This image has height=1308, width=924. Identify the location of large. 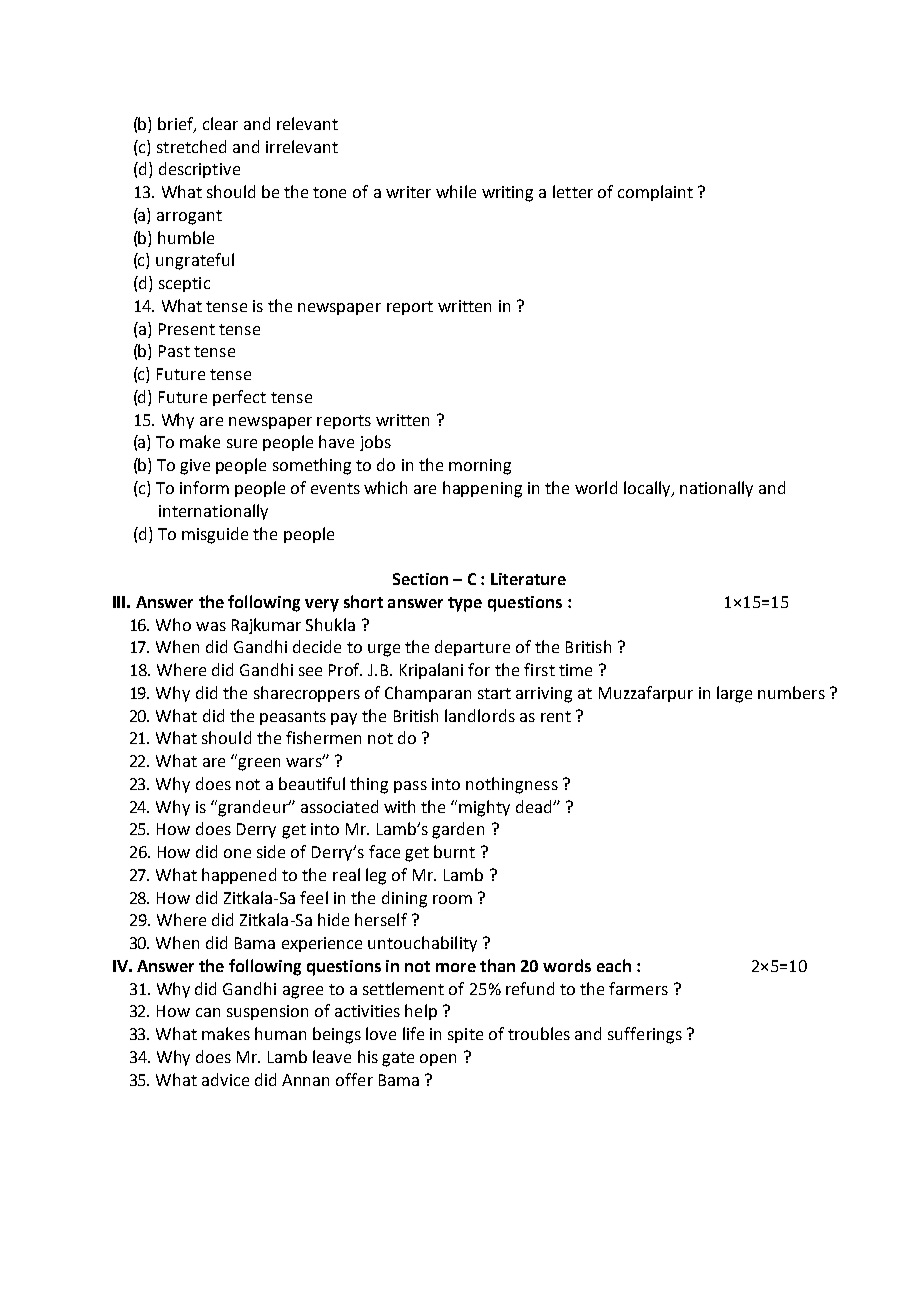
(734, 694).
